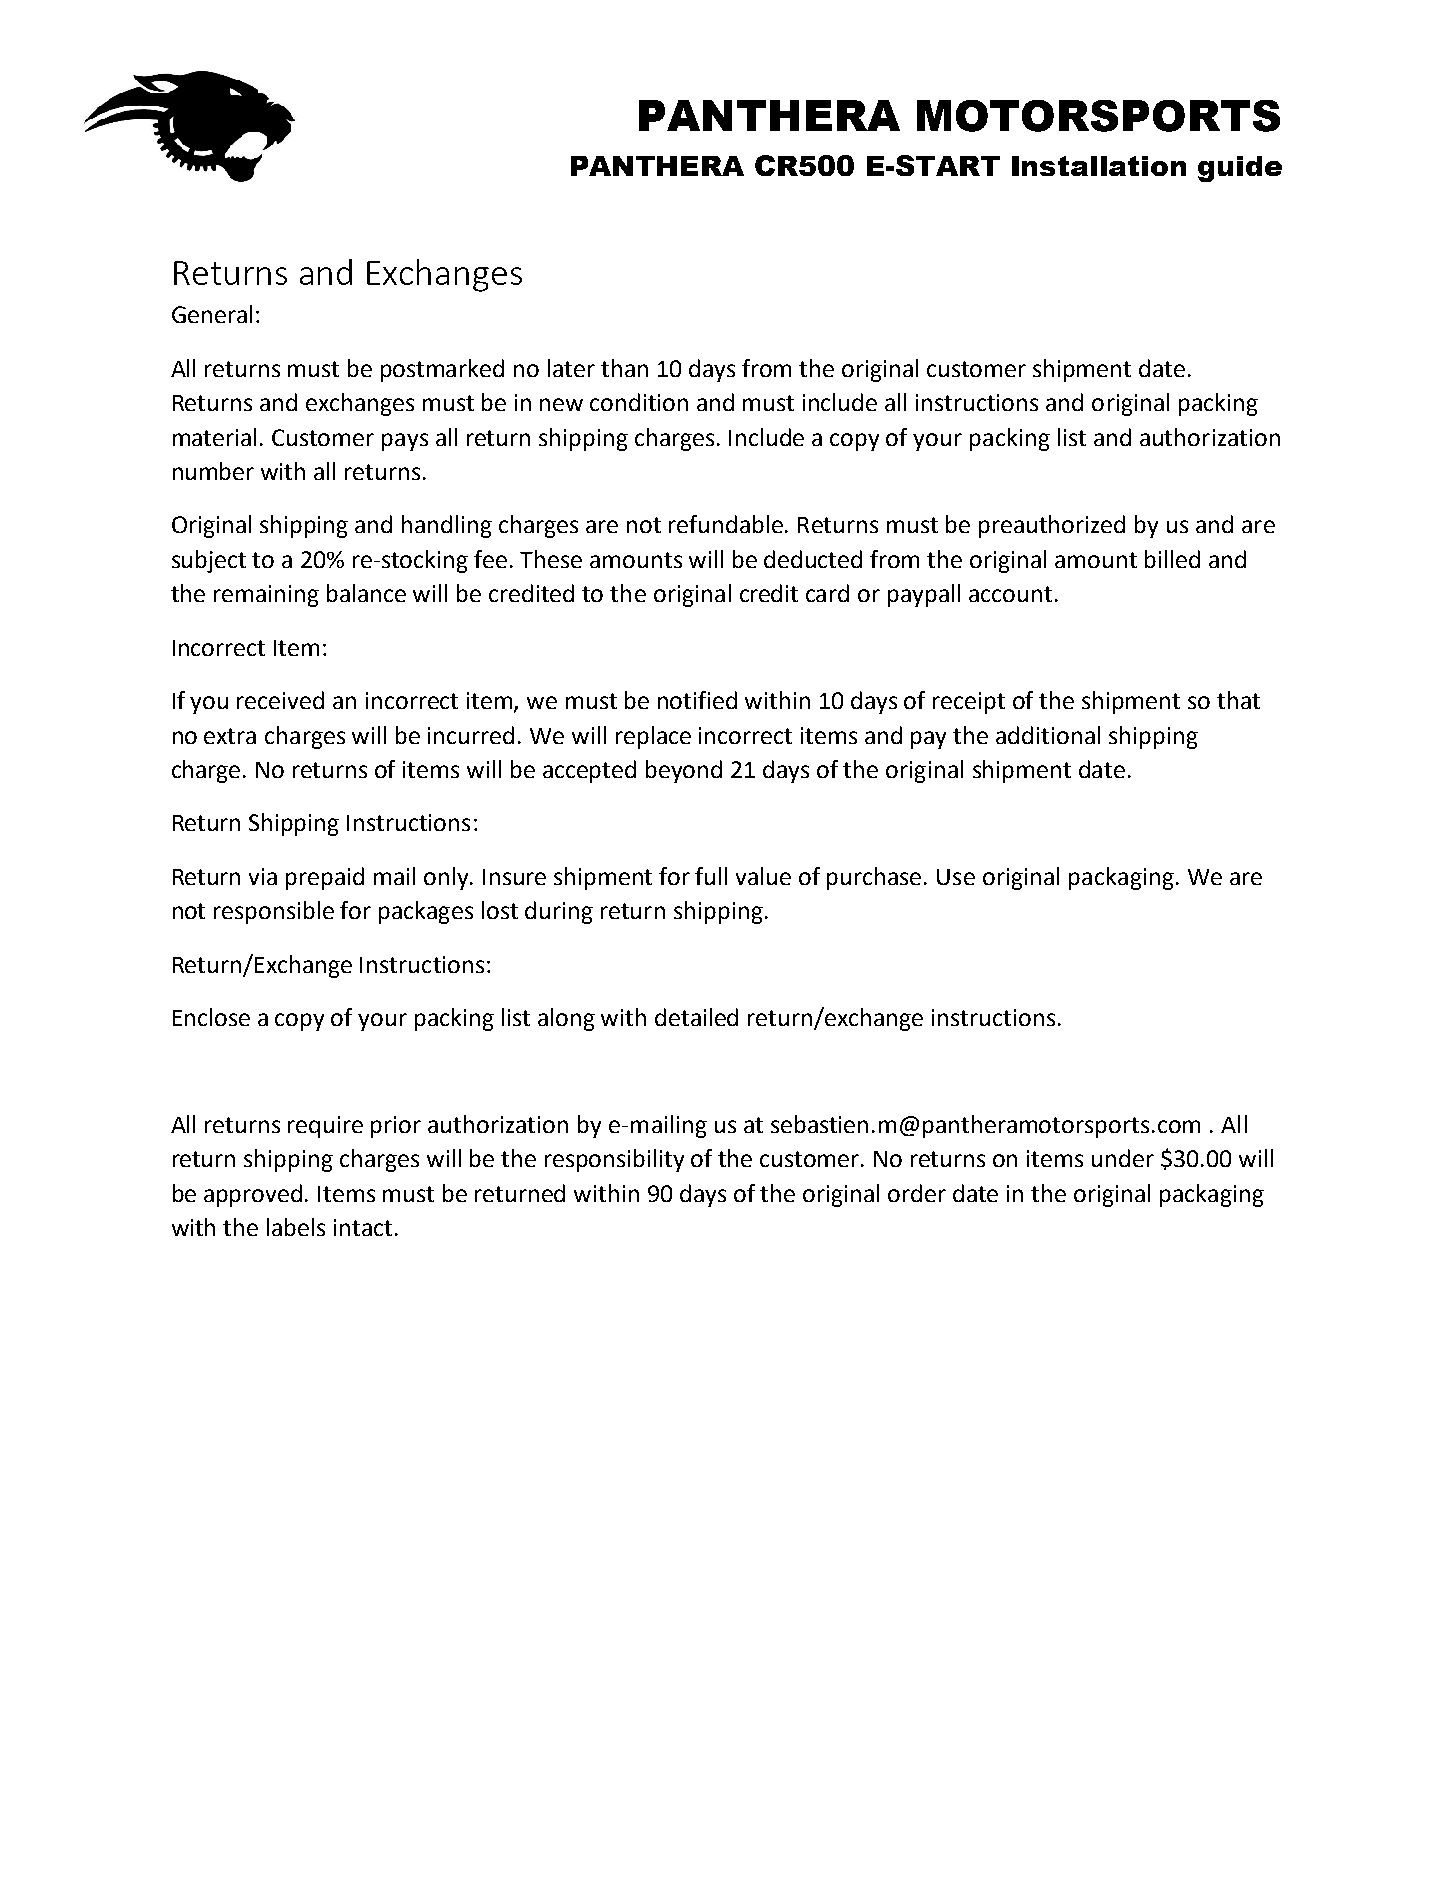 The image size is (1453, 1881). I want to click on Installation, so click(1099, 166).
